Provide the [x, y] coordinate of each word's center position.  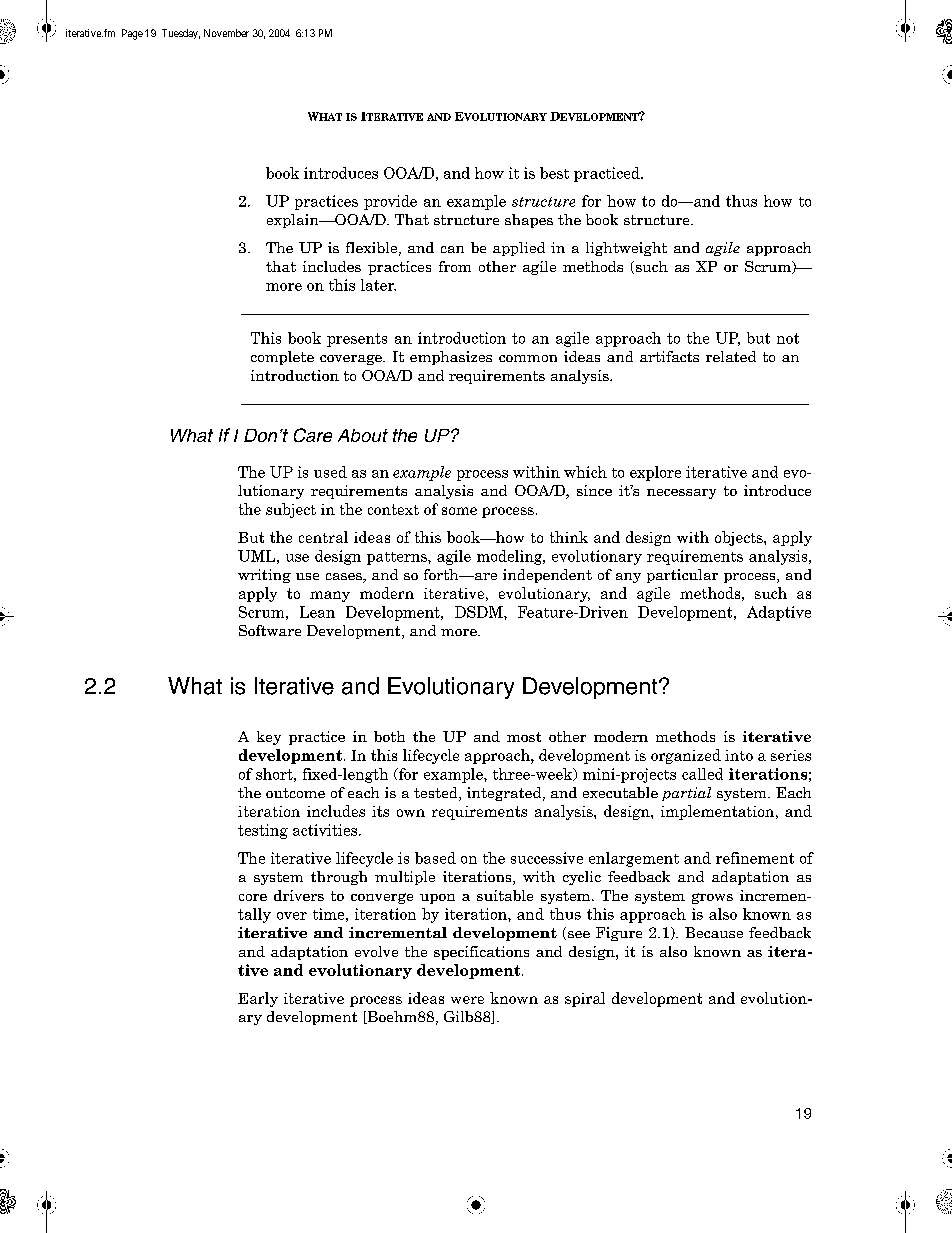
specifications [481, 953]
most [524, 737]
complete [282, 358]
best [554, 173]
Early [258, 999]
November [226, 33]
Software [270, 630]
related [731, 356]
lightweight [626, 249]
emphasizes [451, 358]
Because [714, 932]
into [739, 755]
